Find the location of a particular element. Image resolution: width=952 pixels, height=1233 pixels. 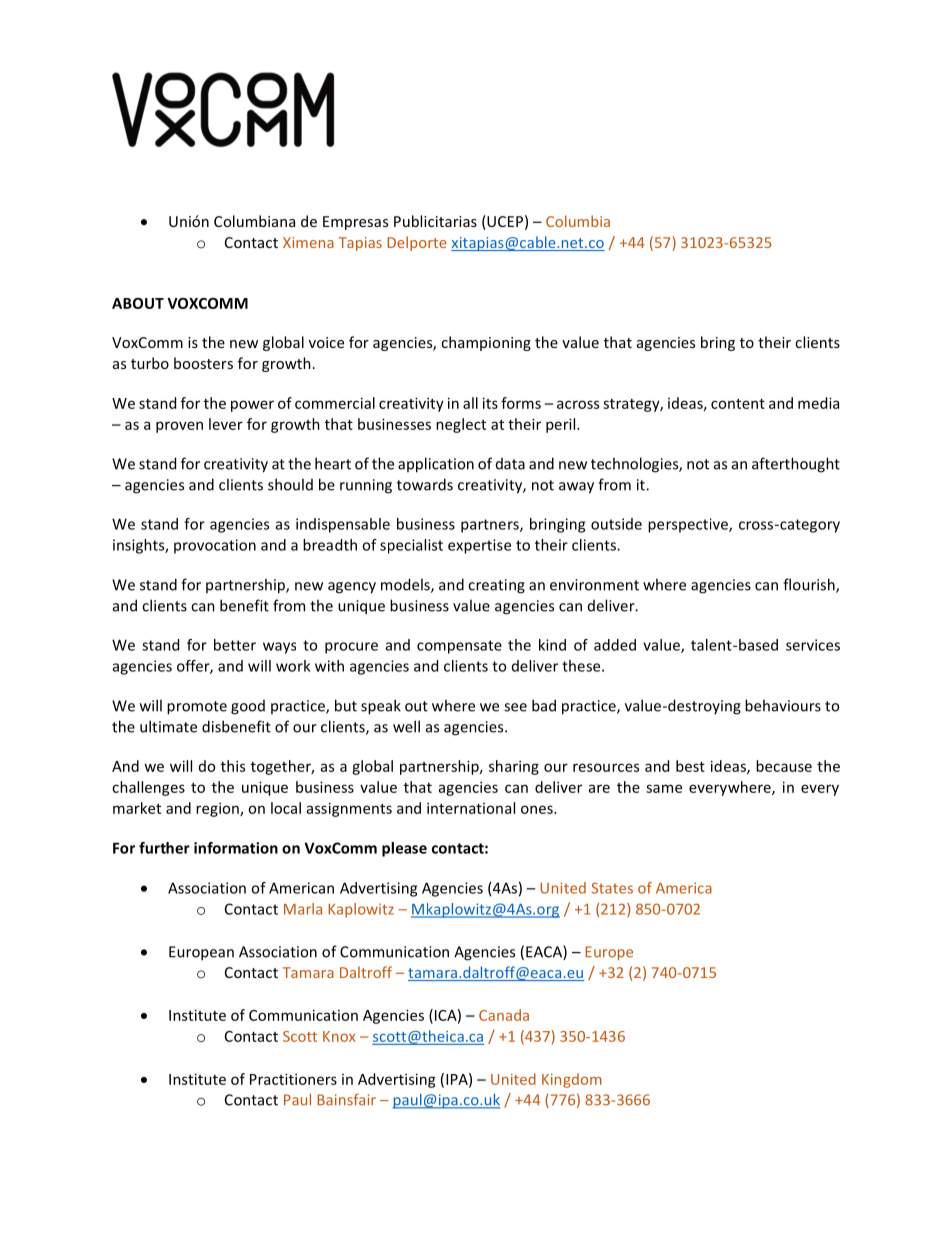

its is located at coordinates (490, 403).
